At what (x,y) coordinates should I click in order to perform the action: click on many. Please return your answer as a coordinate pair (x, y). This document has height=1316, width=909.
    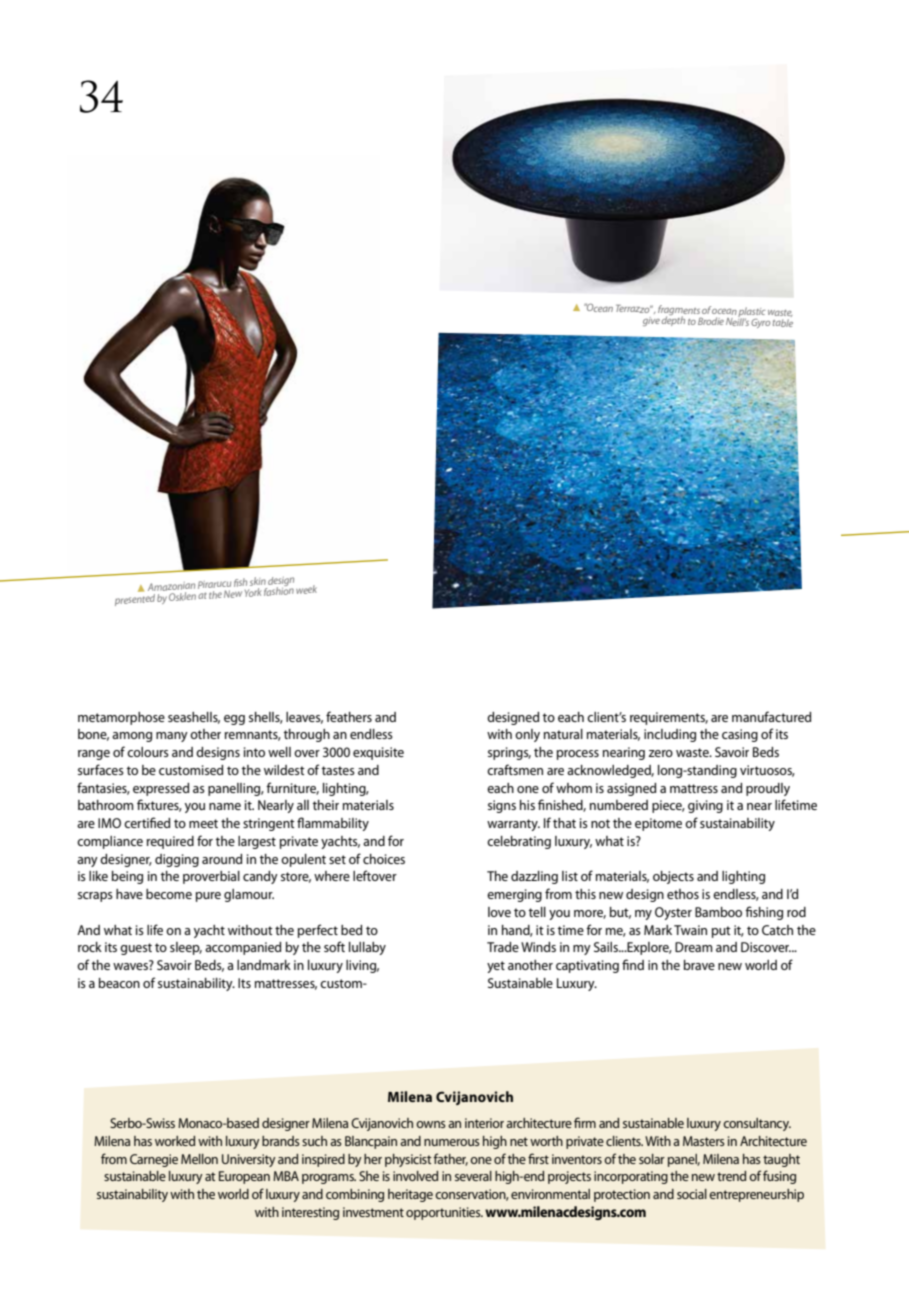
    Looking at the image, I should click on (172, 737).
